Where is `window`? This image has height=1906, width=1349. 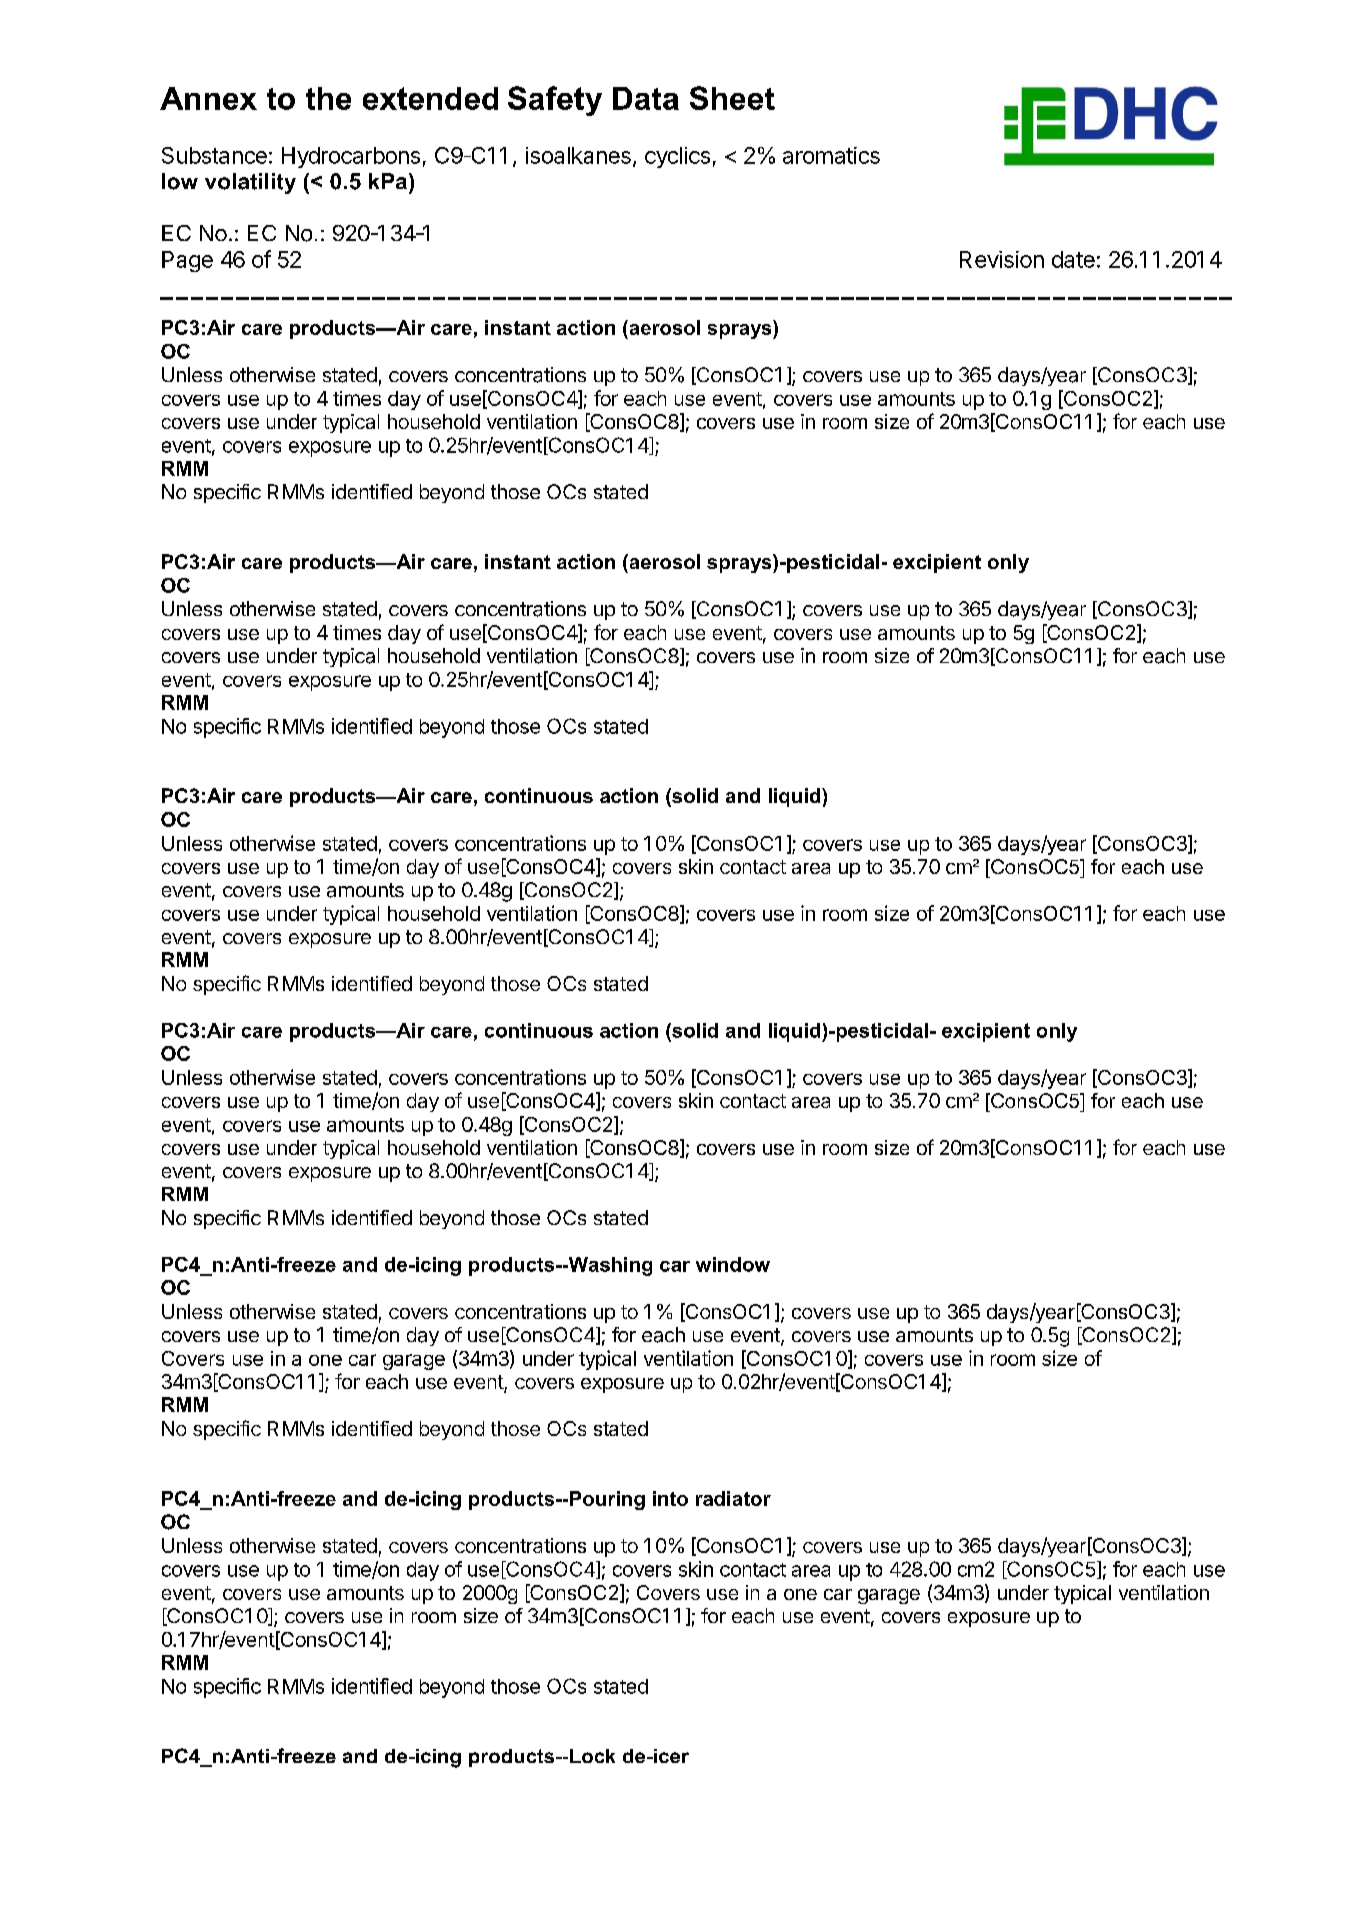
window is located at coordinates (733, 1264).
